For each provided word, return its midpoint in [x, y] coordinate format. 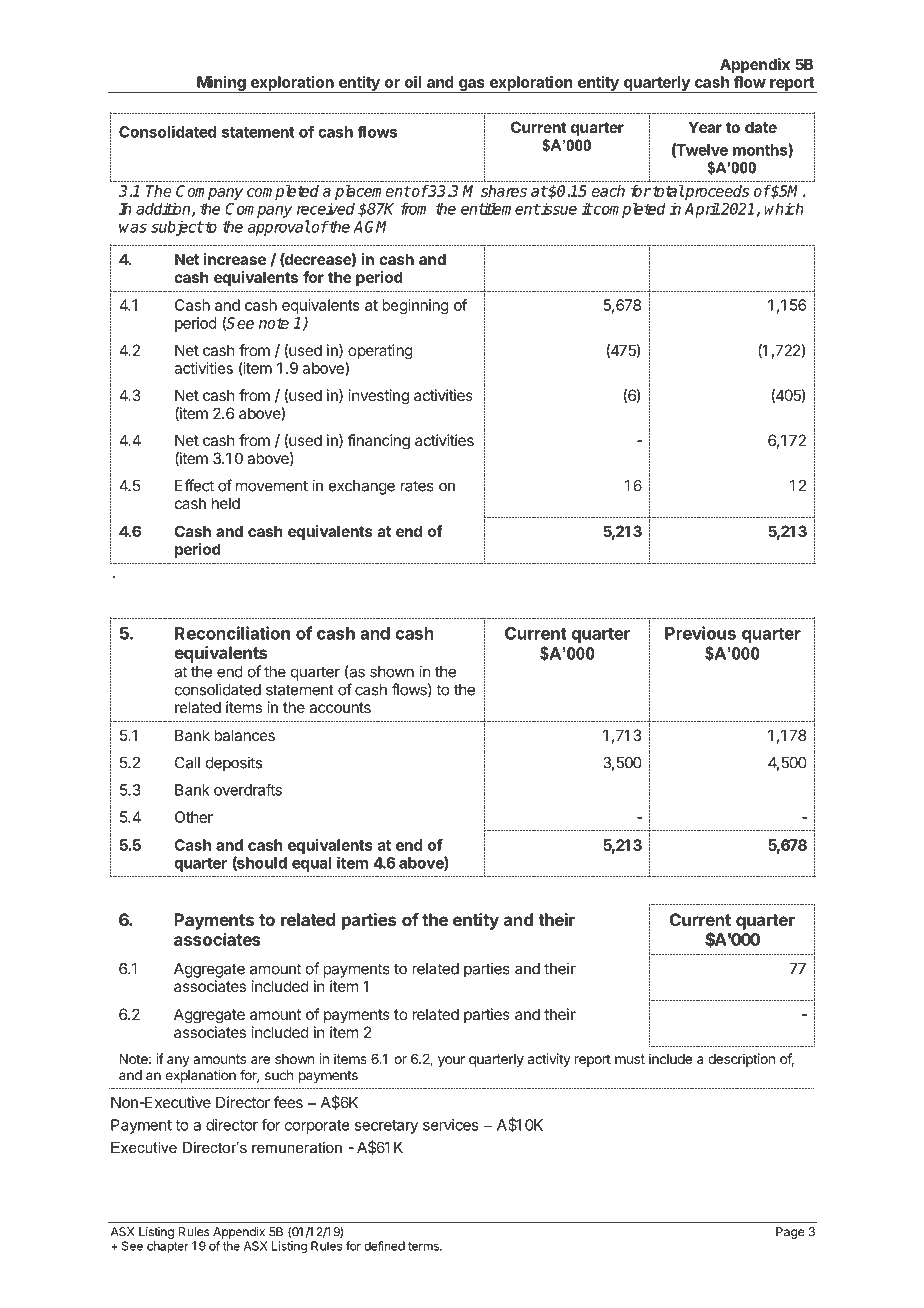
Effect [194, 485]
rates [417, 486]
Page [790, 1233]
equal [312, 864]
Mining [221, 85]
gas [472, 86]
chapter [168, 1247]
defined [384, 1246]
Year [705, 127]
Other [194, 817]
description [741, 1060]
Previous [700, 633]
